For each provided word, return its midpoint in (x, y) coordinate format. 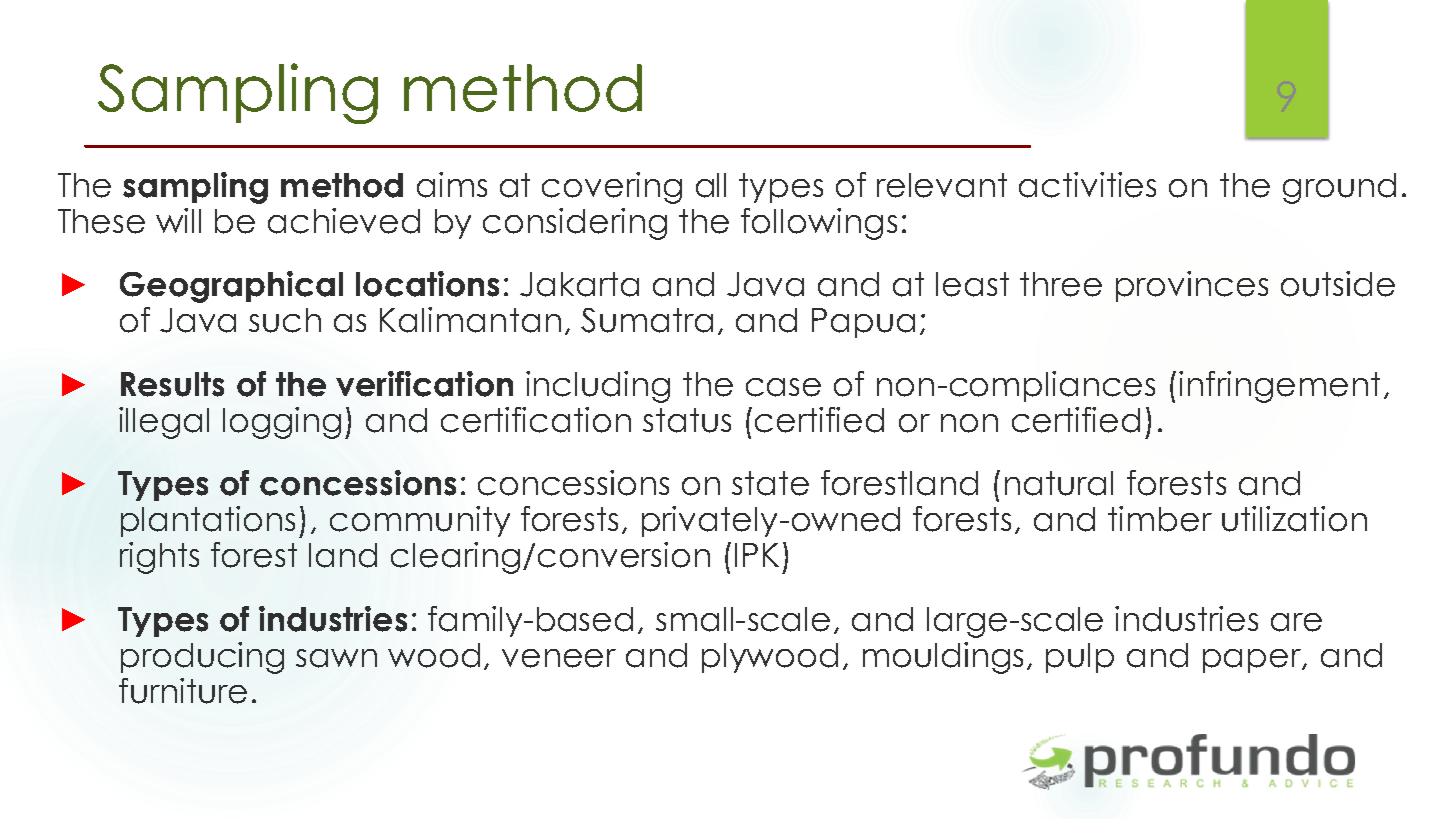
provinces (1192, 286)
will (178, 220)
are (1296, 622)
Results (172, 384)
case (783, 387)
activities (1087, 185)
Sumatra (647, 320)
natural (1059, 483)
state (770, 483)
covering (612, 188)
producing (202, 658)
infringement (1279, 387)
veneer (559, 658)
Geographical (231, 287)
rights (159, 558)
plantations (208, 521)
